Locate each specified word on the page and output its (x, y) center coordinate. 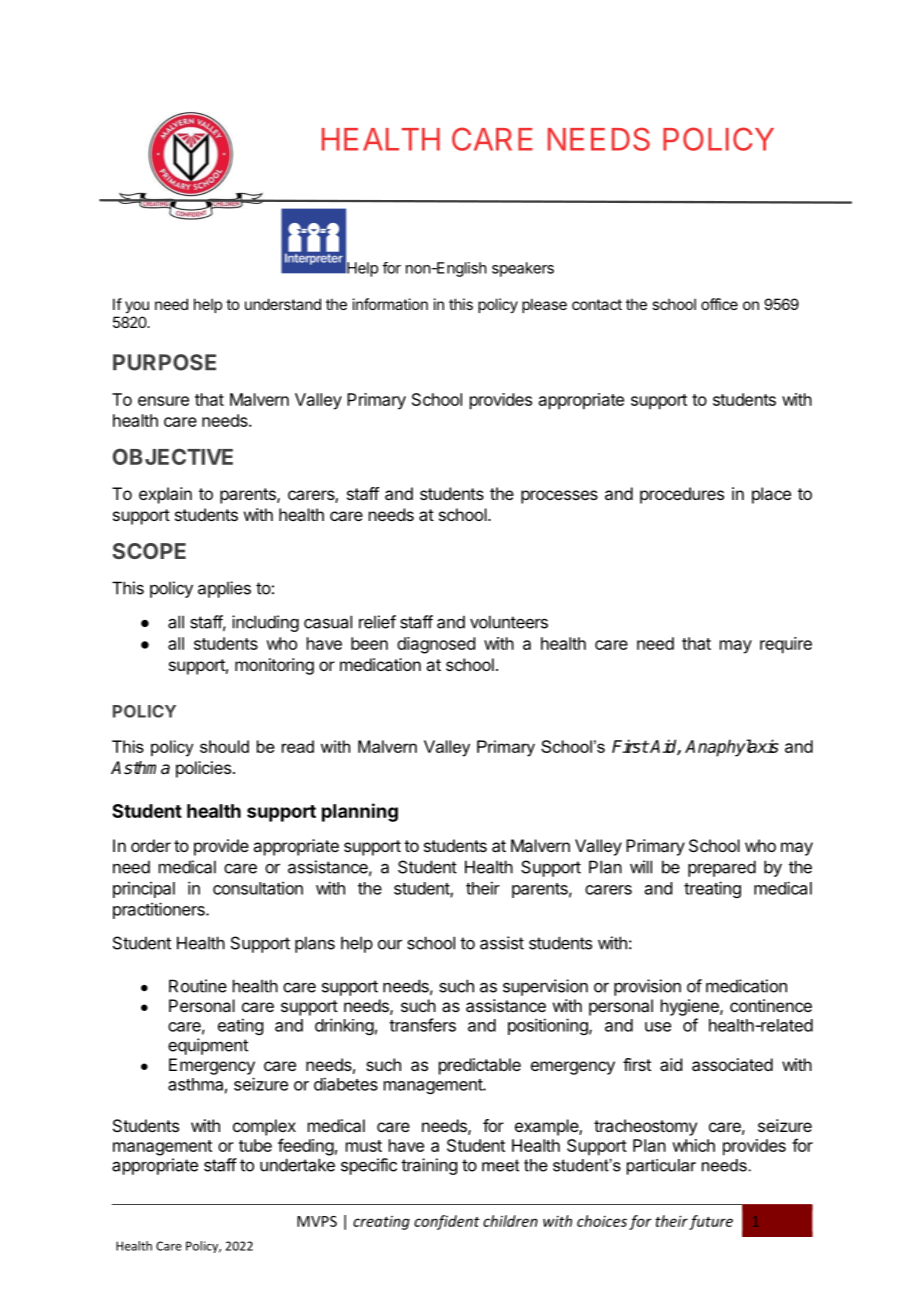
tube (255, 1145)
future (711, 1222)
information (390, 304)
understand (283, 304)
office (719, 304)
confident (447, 1222)
